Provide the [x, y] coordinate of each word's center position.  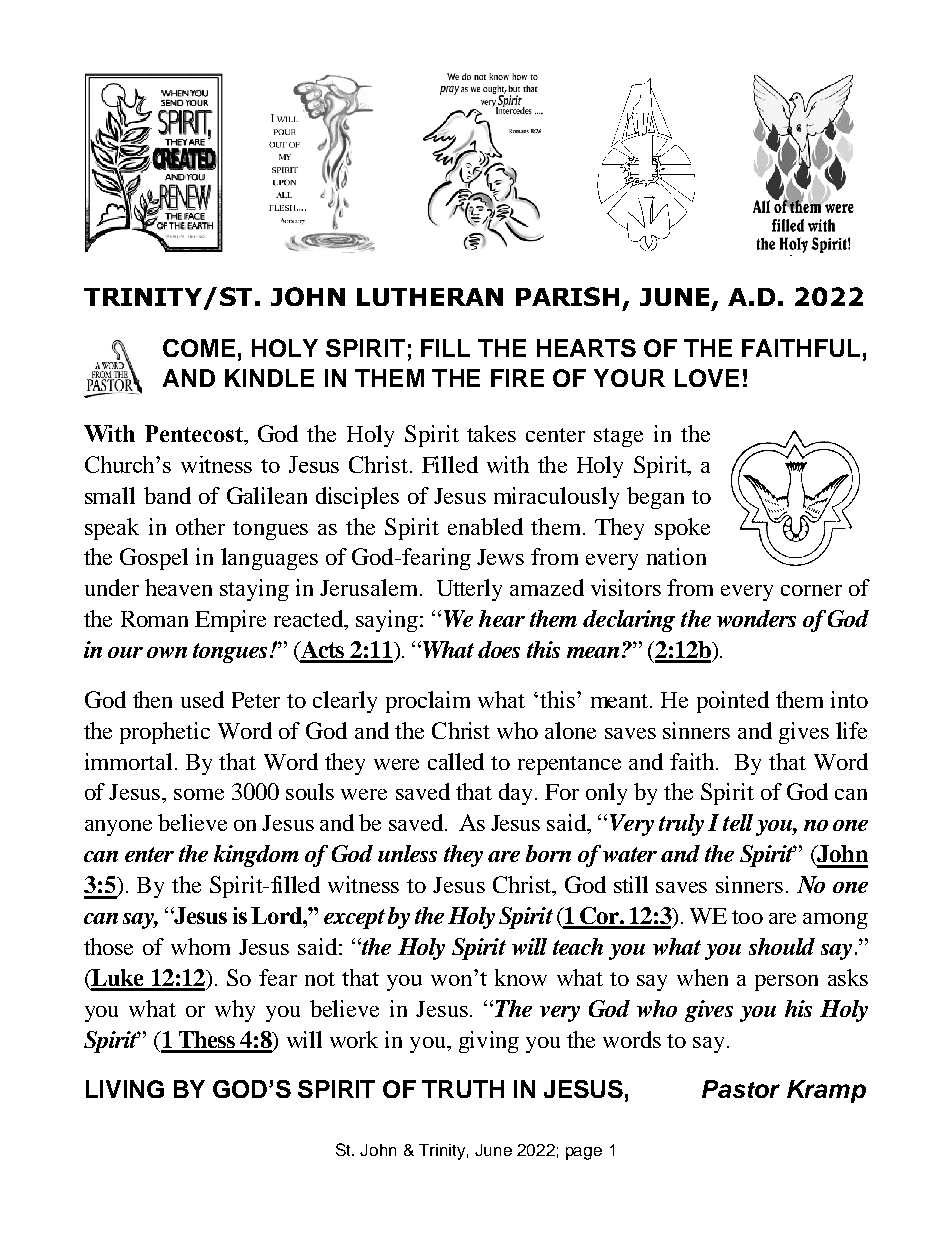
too [747, 917]
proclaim [428, 702]
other [200, 526]
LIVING [125, 1089]
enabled [485, 526]
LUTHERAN [430, 297]
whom [200, 946]
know [521, 977]
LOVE [707, 378]
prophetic [165, 733]
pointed [733, 702]
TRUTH [463, 1089]
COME [199, 348]
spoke [682, 529]
